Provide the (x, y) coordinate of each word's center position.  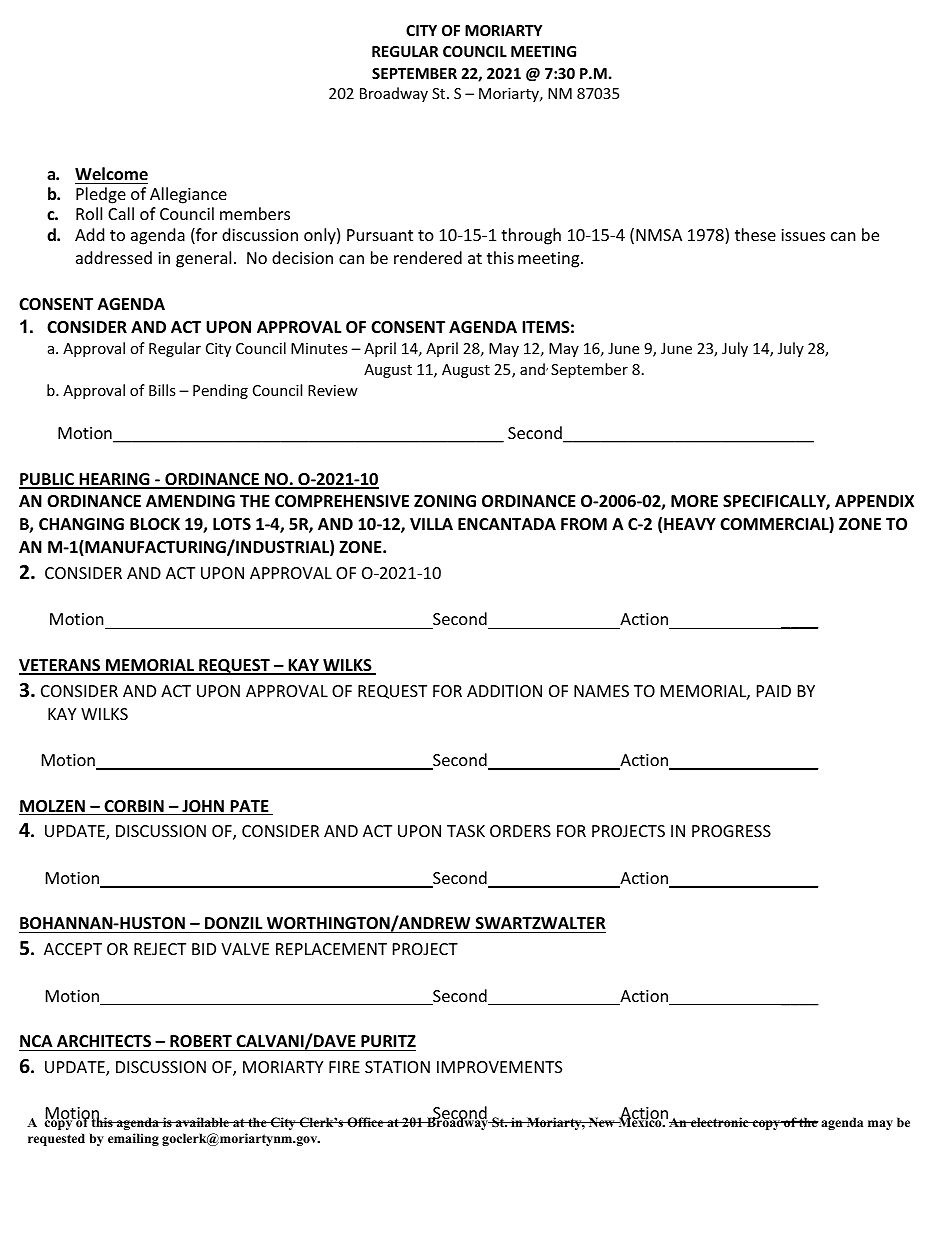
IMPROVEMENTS (499, 1067)
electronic (720, 1122)
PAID (774, 691)
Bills (162, 390)
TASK (466, 831)
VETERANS (61, 666)
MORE (694, 501)
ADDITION (504, 691)
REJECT (160, 949)
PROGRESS (731, 831)
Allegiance (188, 195)
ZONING (445, 501)
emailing (133, 1139)
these (755, 234)
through (531, 236)
